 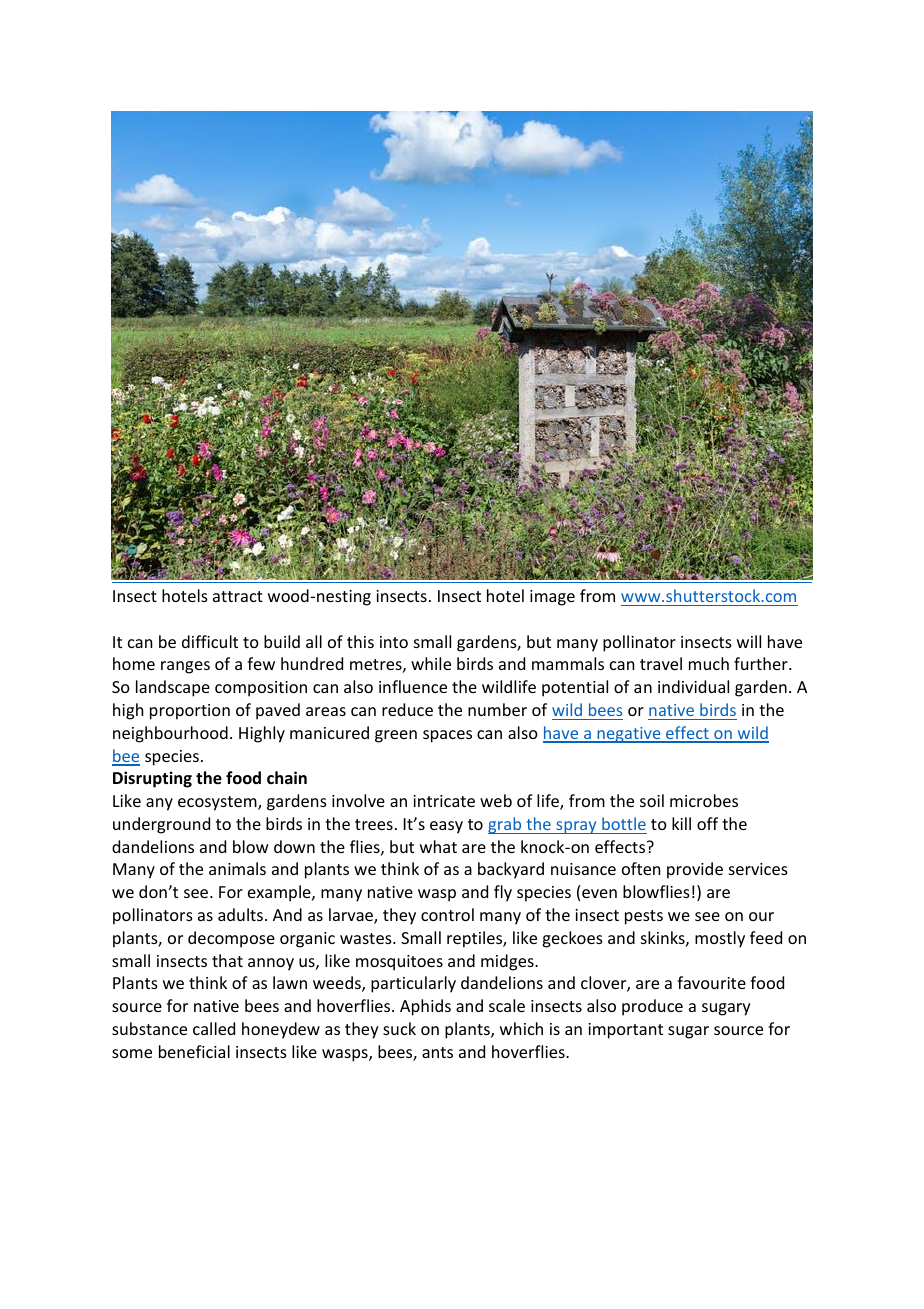 What do you see at coordinates (161, 825) in the document?
I see `underground` at bounding box center [161, 825].
